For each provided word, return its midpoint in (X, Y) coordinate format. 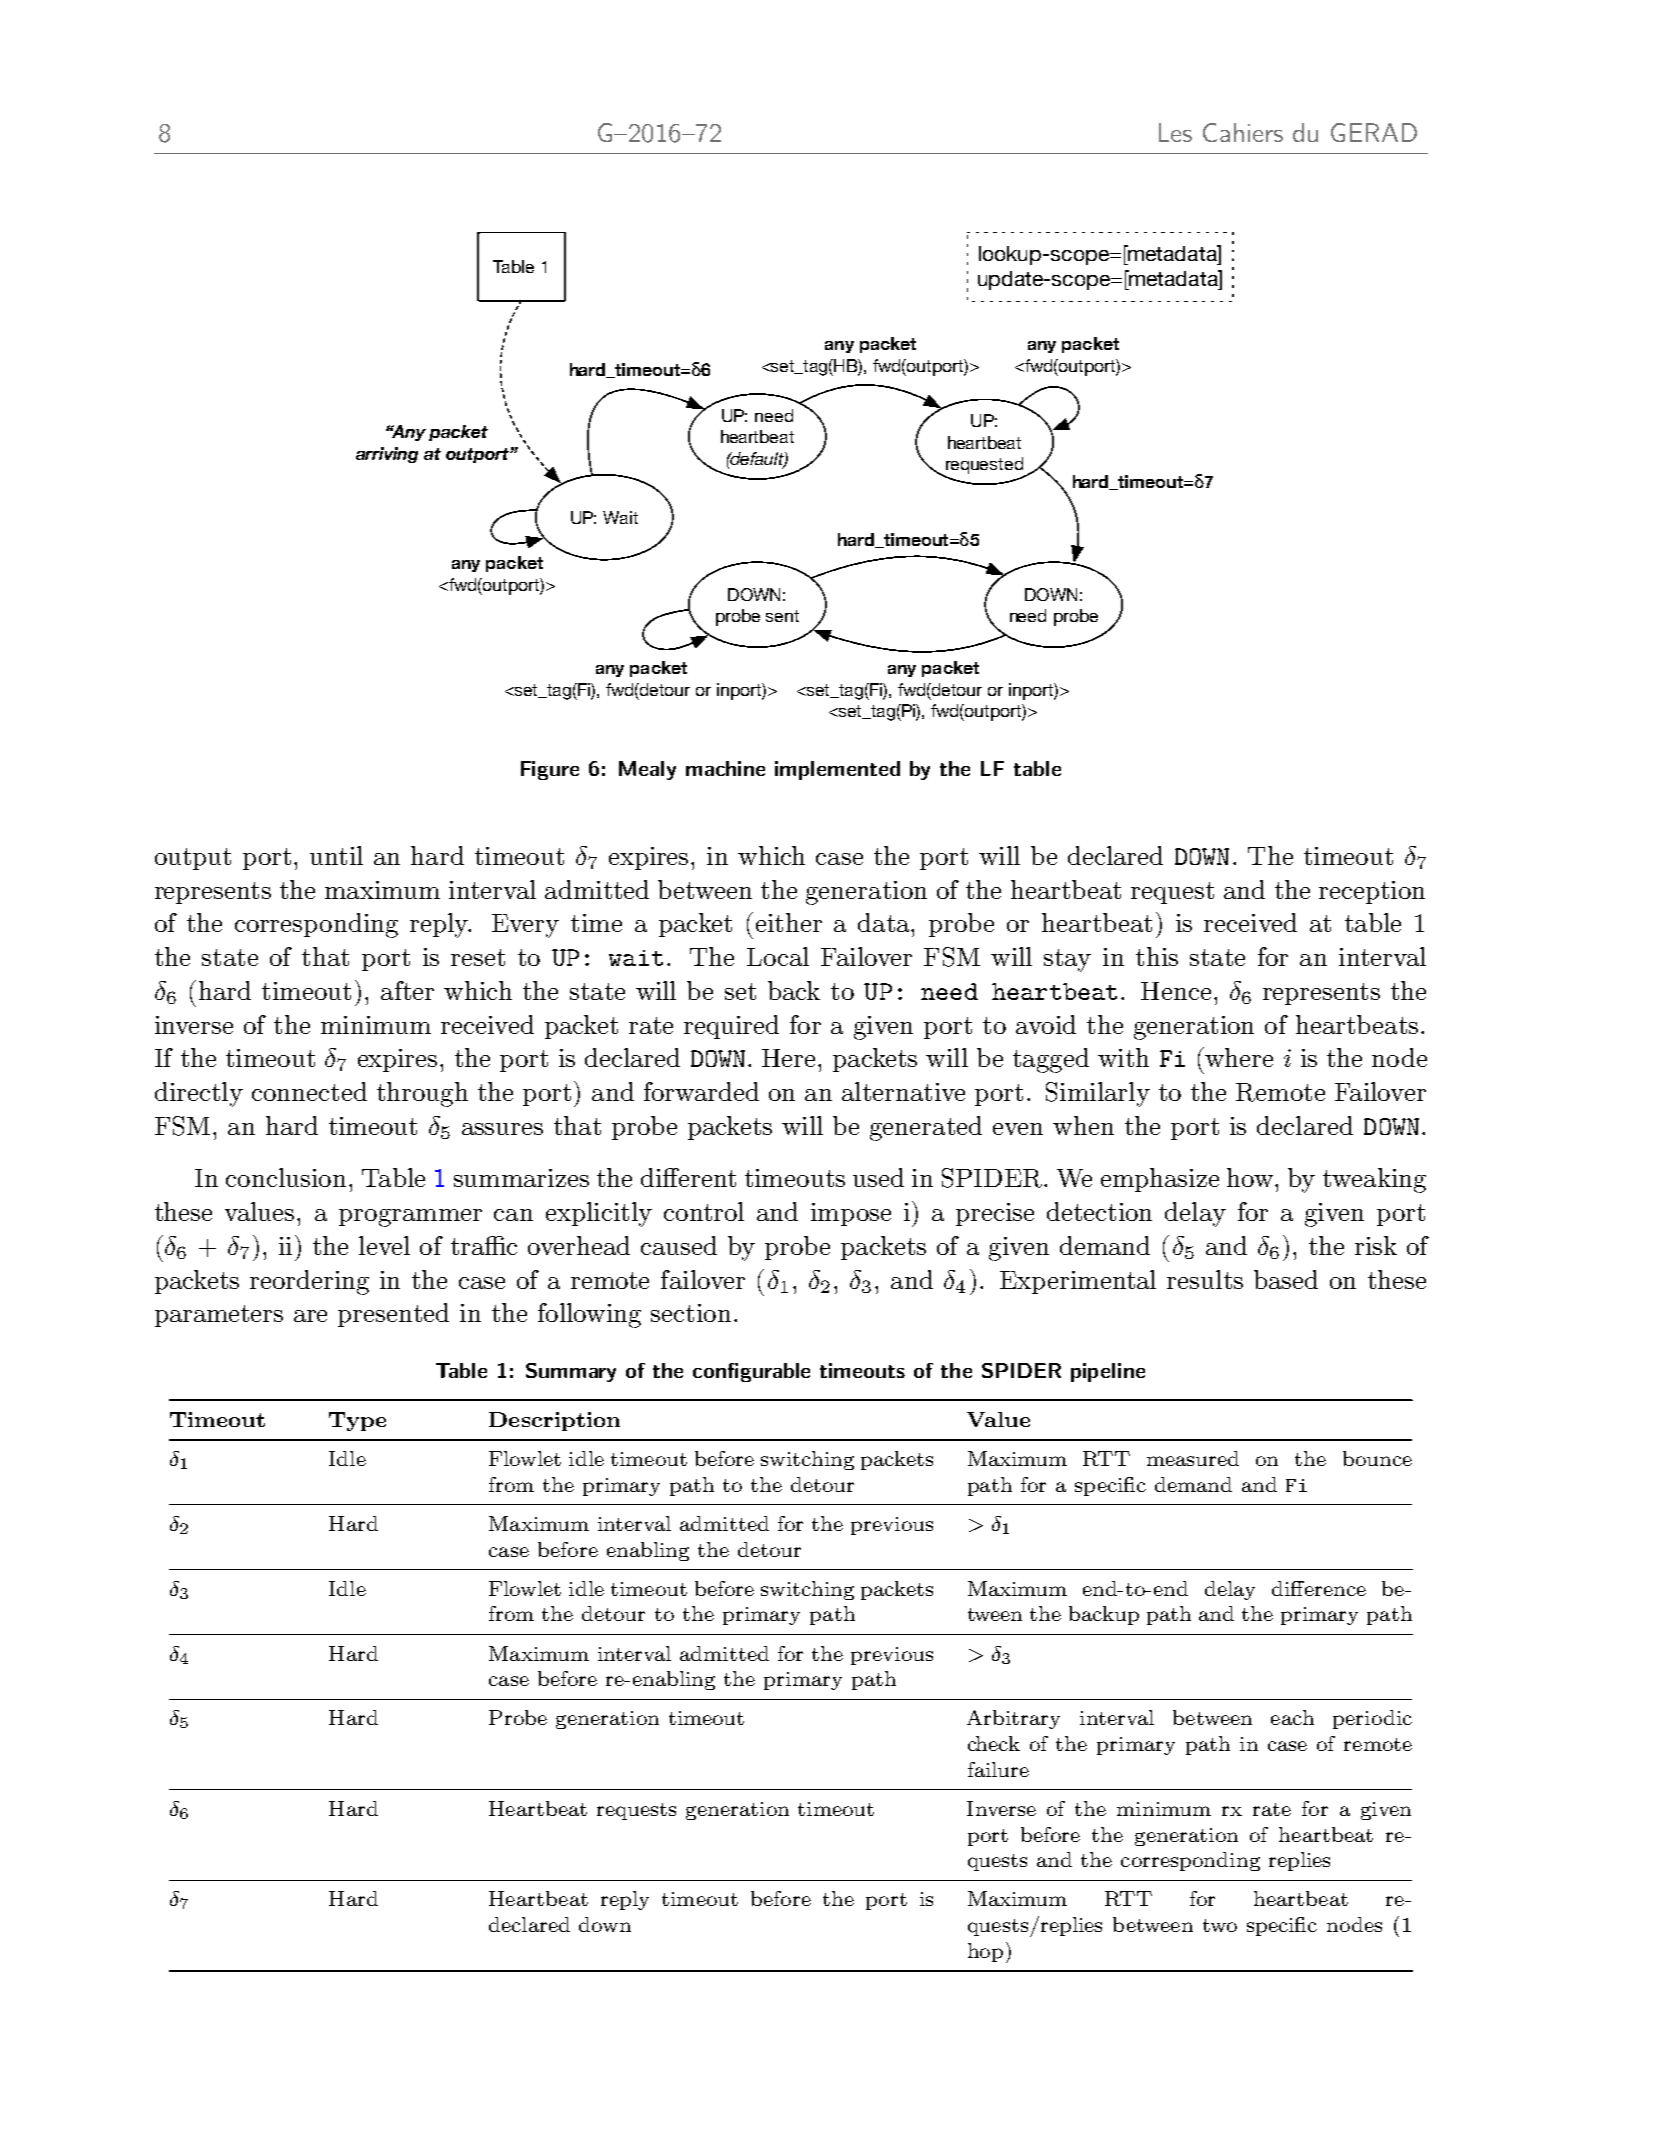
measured (1193, 1458)
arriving (387, 455)
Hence (1176, 991)
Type (357, 1421)
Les (1175, 132)
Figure (550, 770)
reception (1372, 892)
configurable (751, 1372)
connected (309, 1091)
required (731, 1027)
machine (725, 768)
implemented (837, 770)
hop (985, 1952)
